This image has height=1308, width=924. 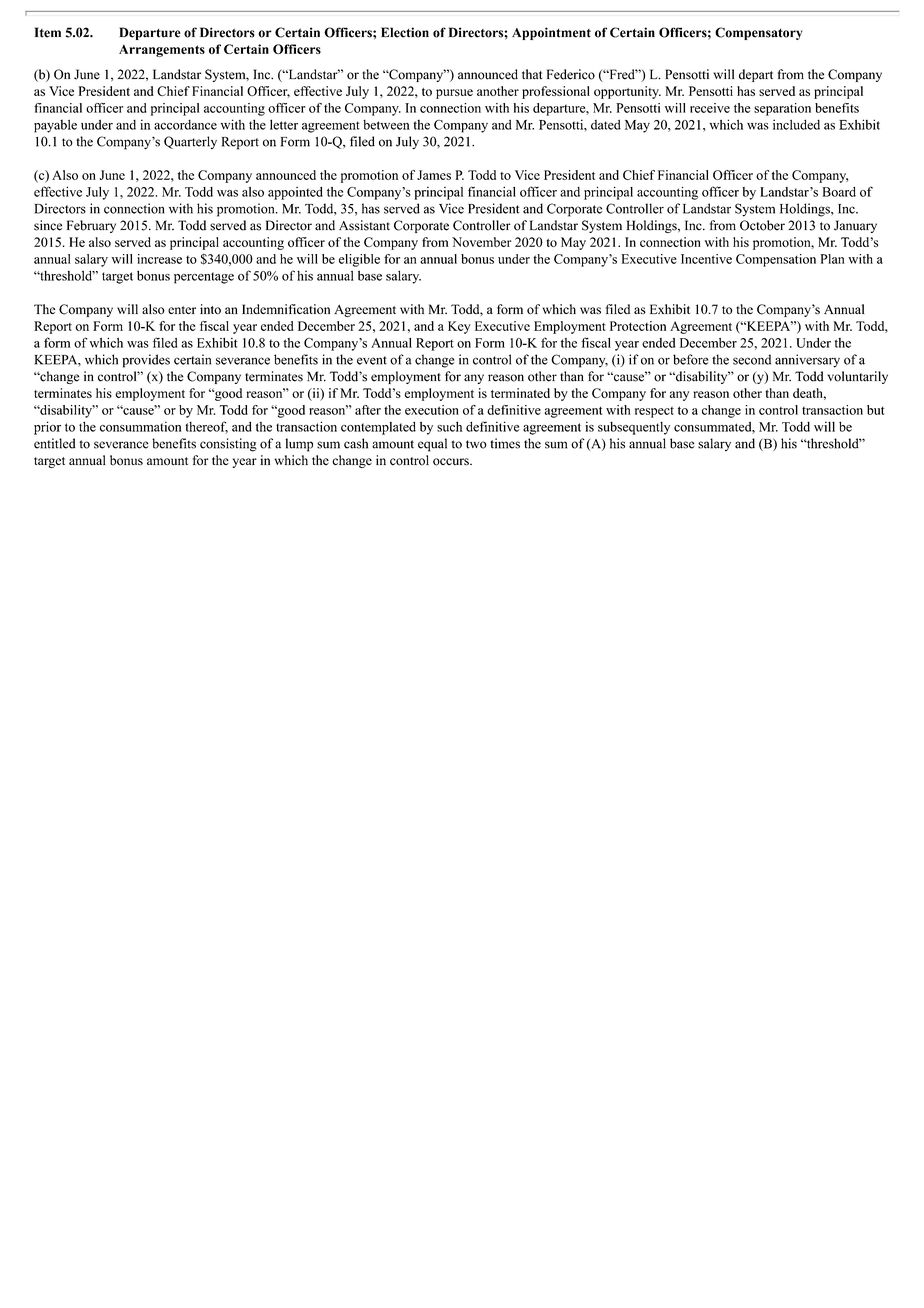 What do you see at coordinates (434, 175) in the image?
I see `James` at bounding box center [434, 175].
